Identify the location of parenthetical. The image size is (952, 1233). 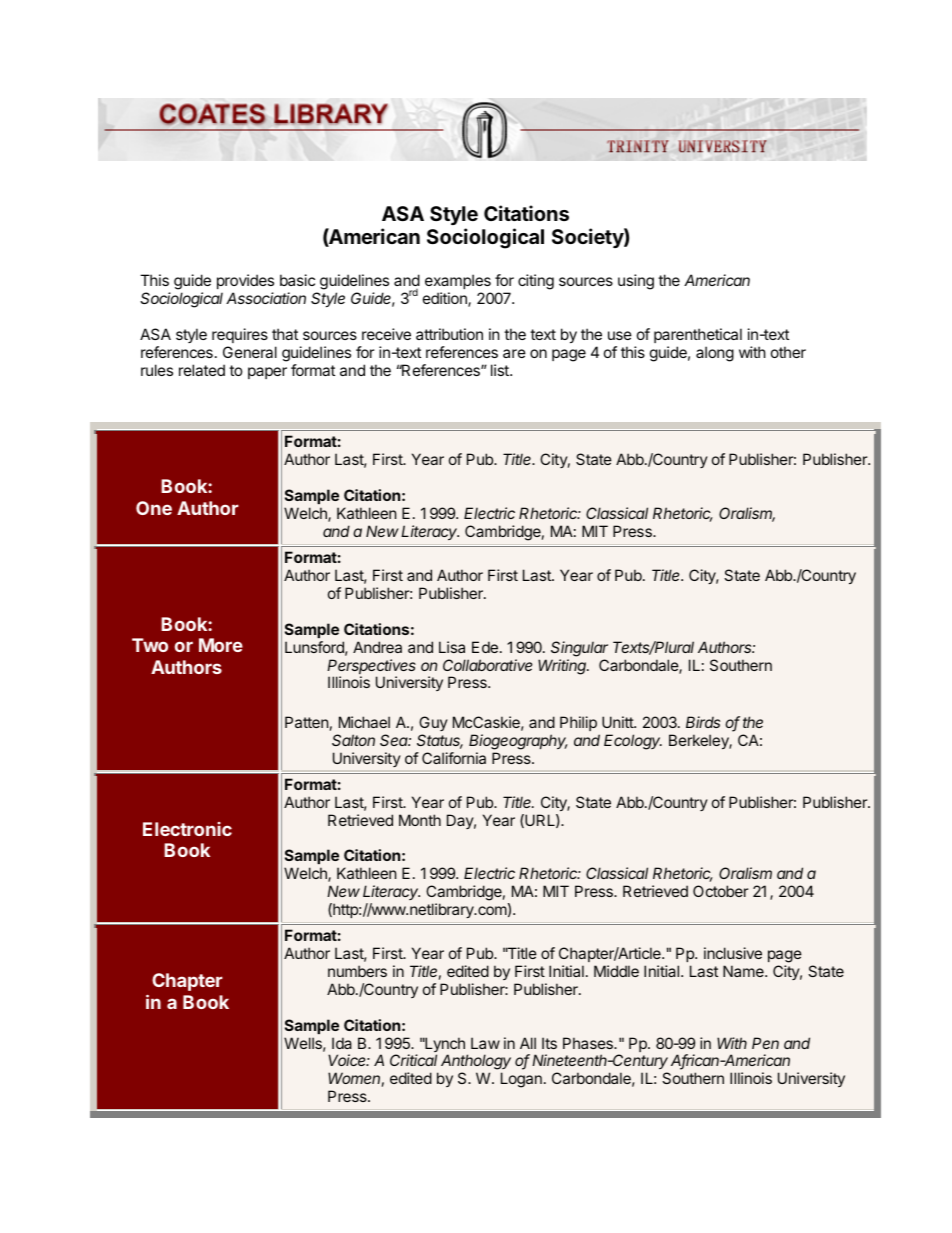
(698, 335).
